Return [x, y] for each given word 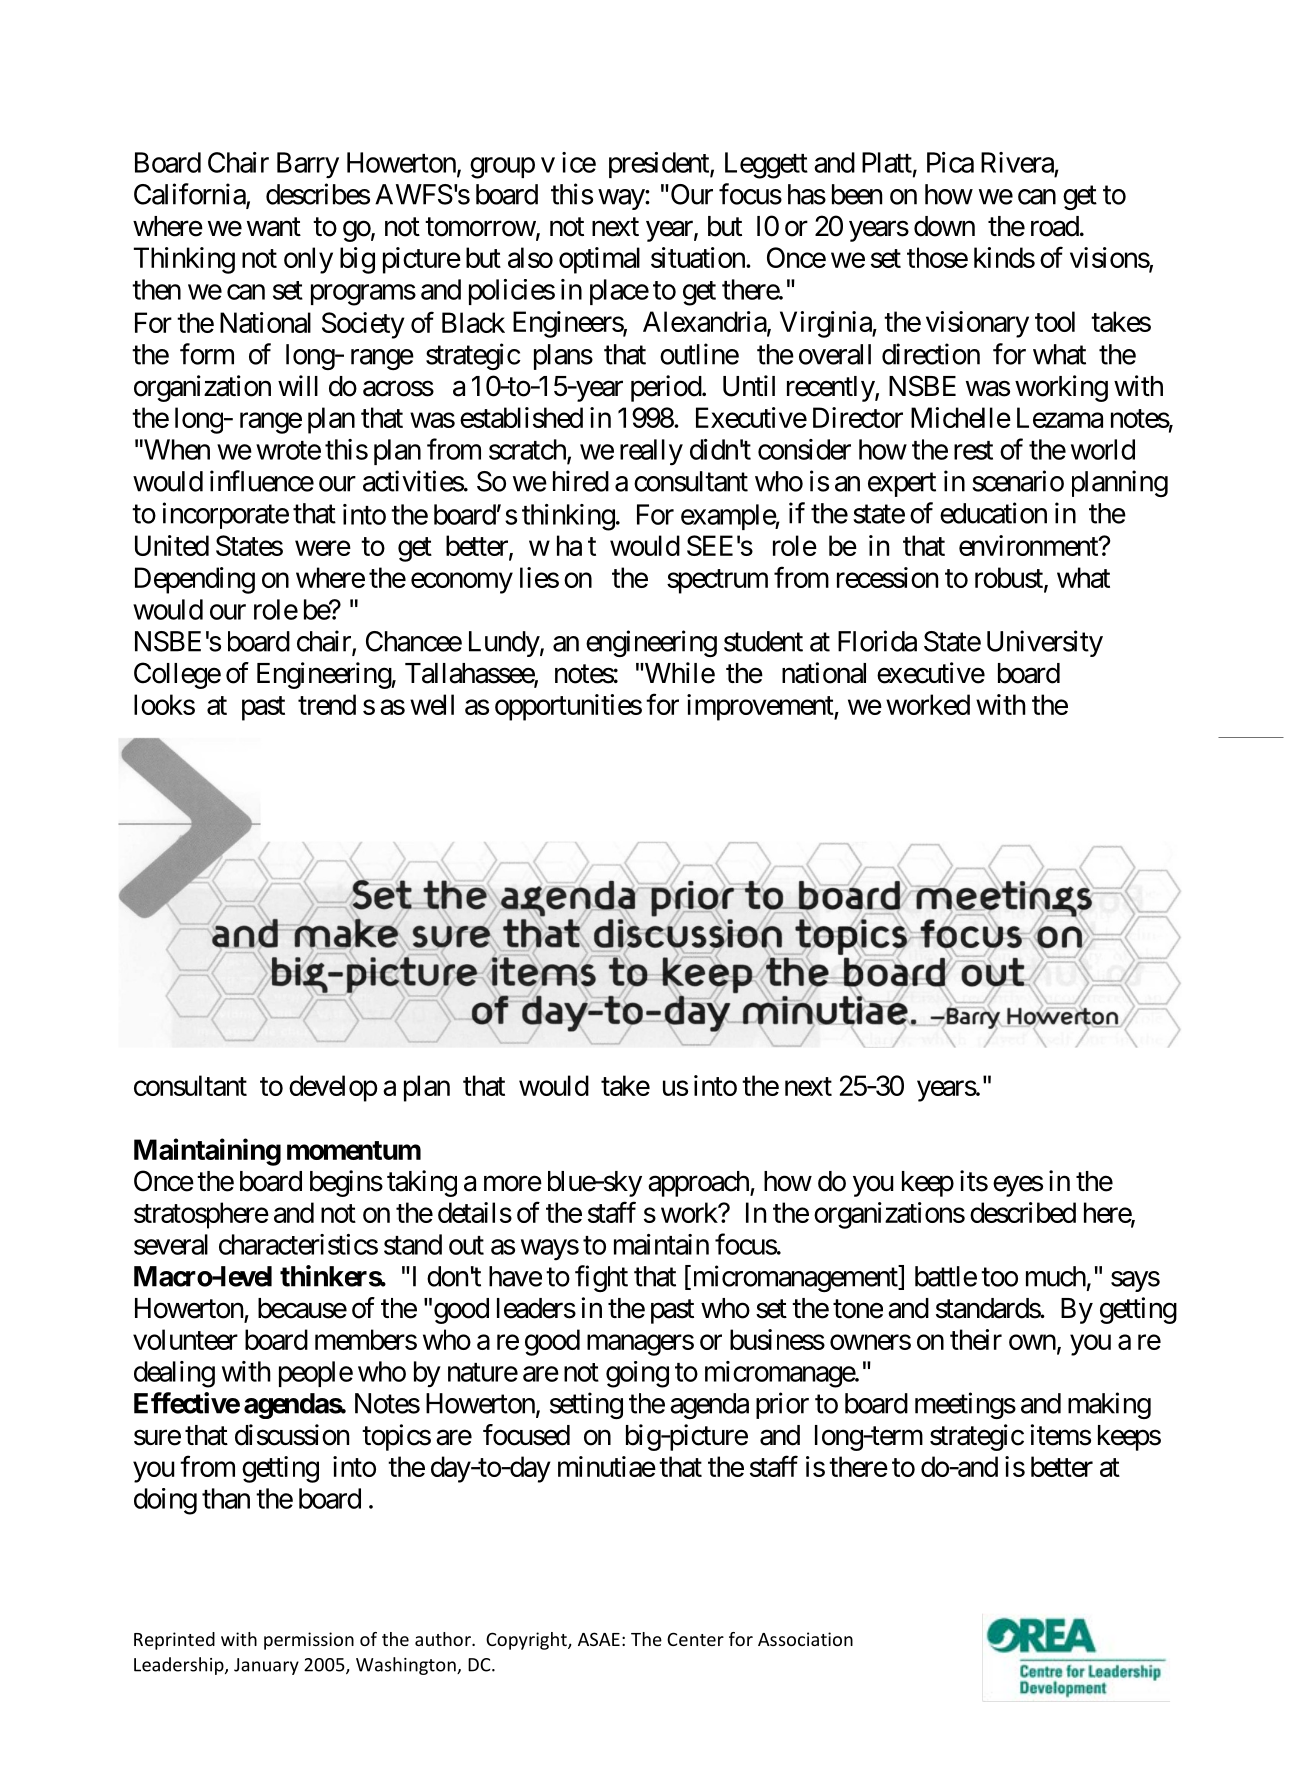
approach [699, 1184]
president [660, 165]
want [274, 227]
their [976, 1339]
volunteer [185, 1339]
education [993, 513]
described [1023, 1212]
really [651, 452]
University [1045, 643]
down [944, 226]
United [172, 545]
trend [327, 704]
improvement [761, 707]
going [637, 1374]
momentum [354, 1150]
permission [309, 1641]
